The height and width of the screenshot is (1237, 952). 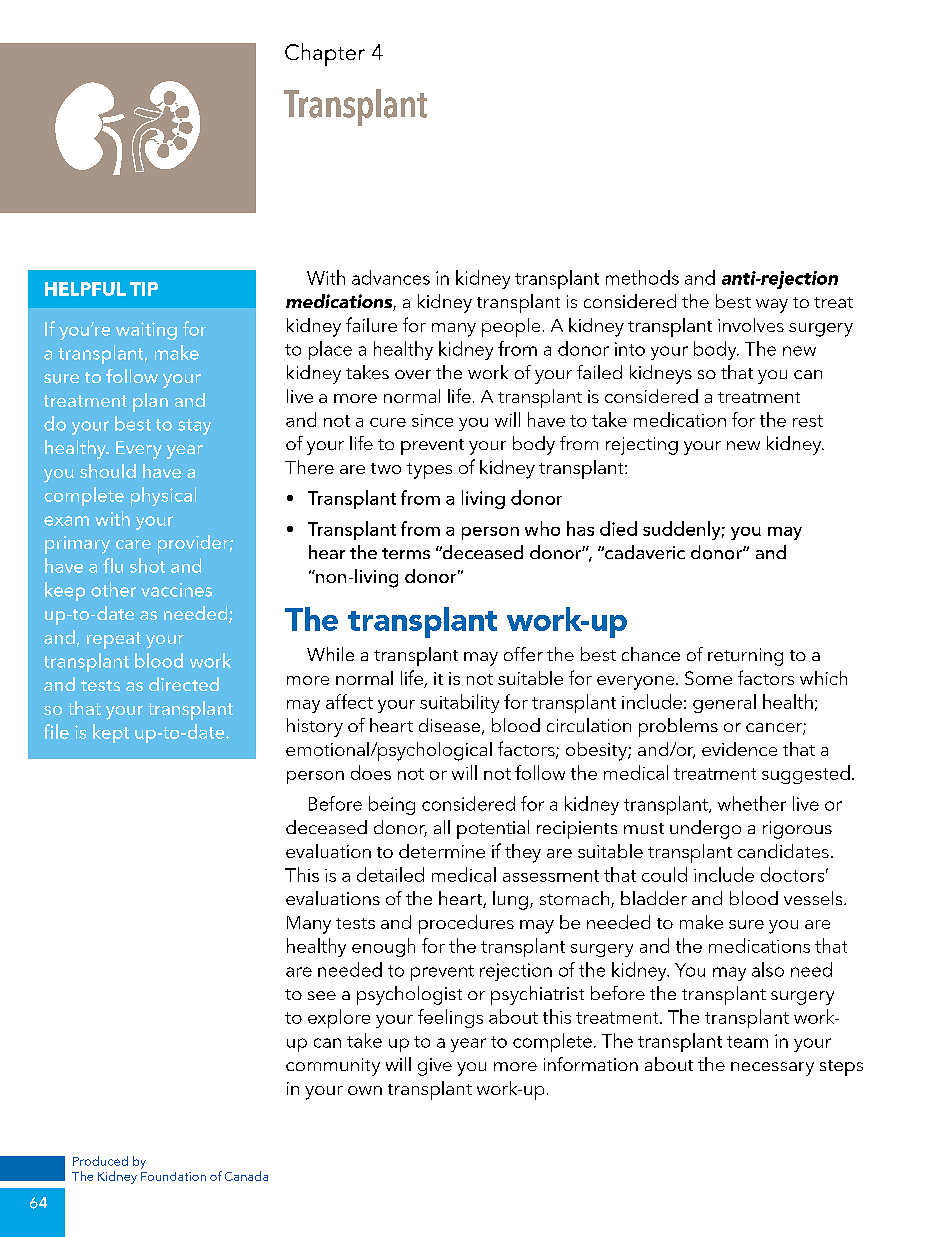 What do you see at coordinates (705, 829) in the screenshot?
I see `undergo` at bounding box center [705, 829].
